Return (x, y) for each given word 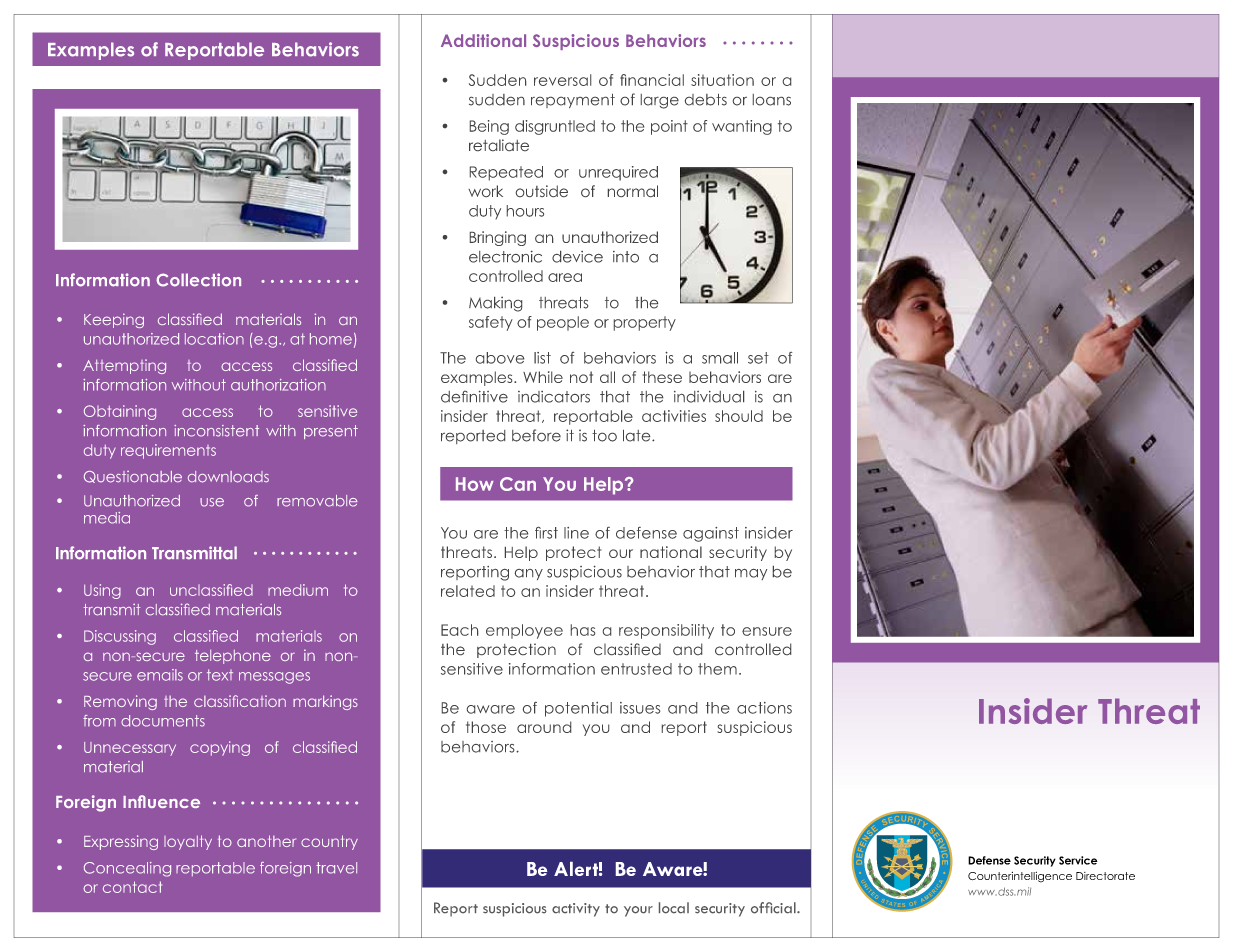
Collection (198, 280)
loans (772, 100)
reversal (562, 80)
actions (764, 708)
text (220, 675)
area (565, 277)
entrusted (636, 669)
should (739, 416)
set (758, 358)
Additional (483, 40)
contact (132, 887)
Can (518, 484)
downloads (228, 477)
